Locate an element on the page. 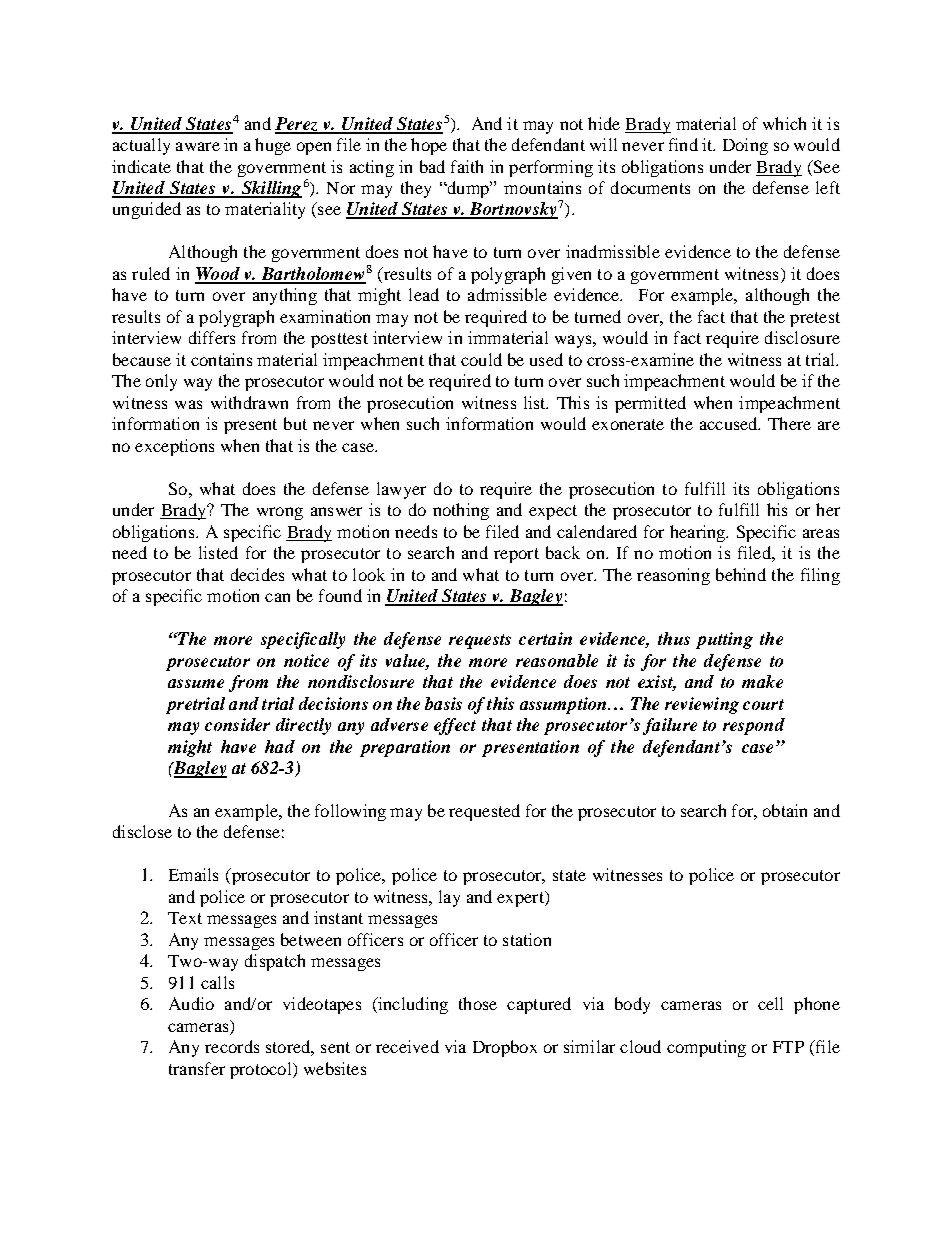 The width and height of the document is (952, 1233). exceptions is located at coordinates (174, 447).
